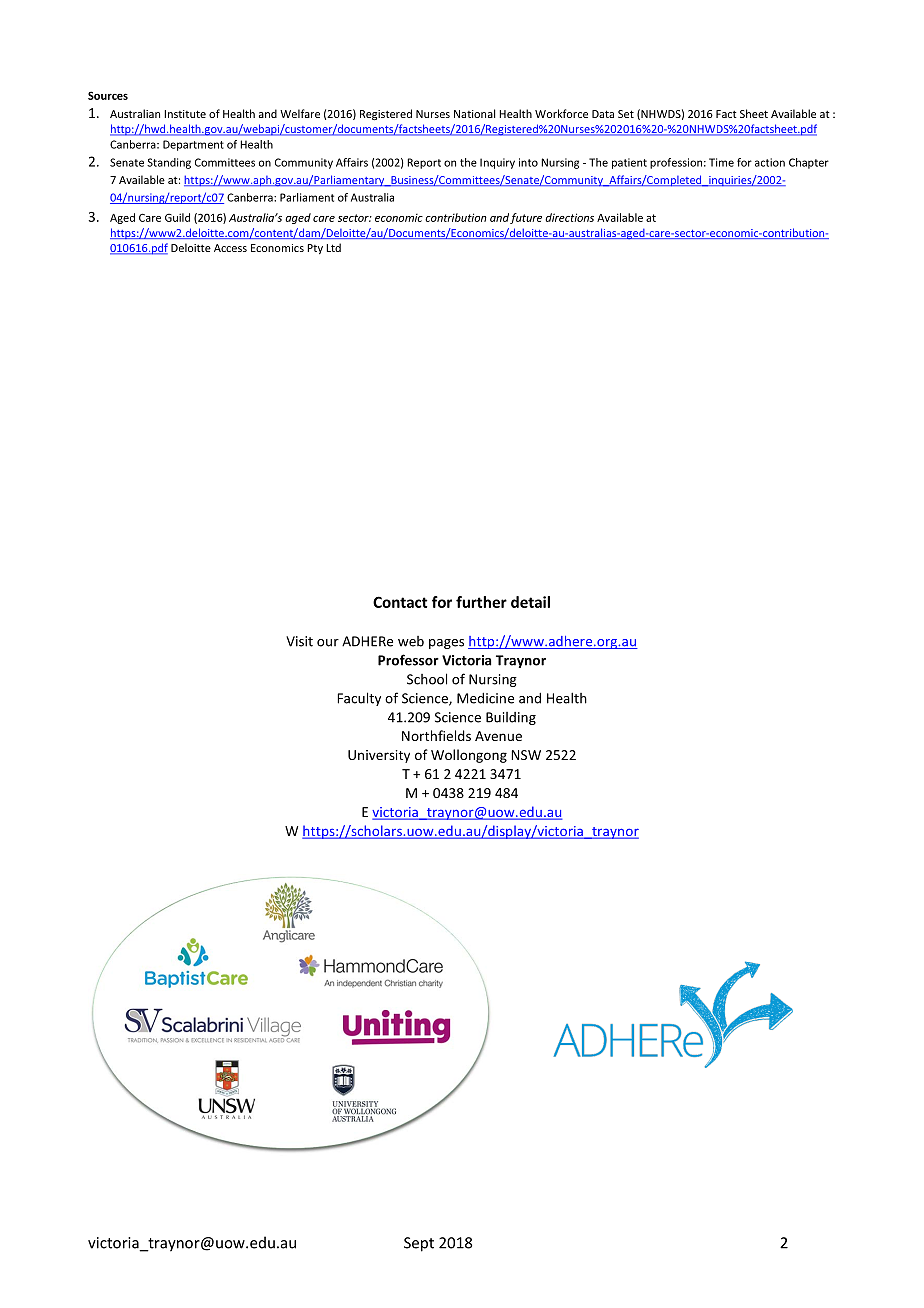  What do you see at coordinates (419, 1244) in the screenshot?
I see `Sept` at bounding box center [419, 1244].
